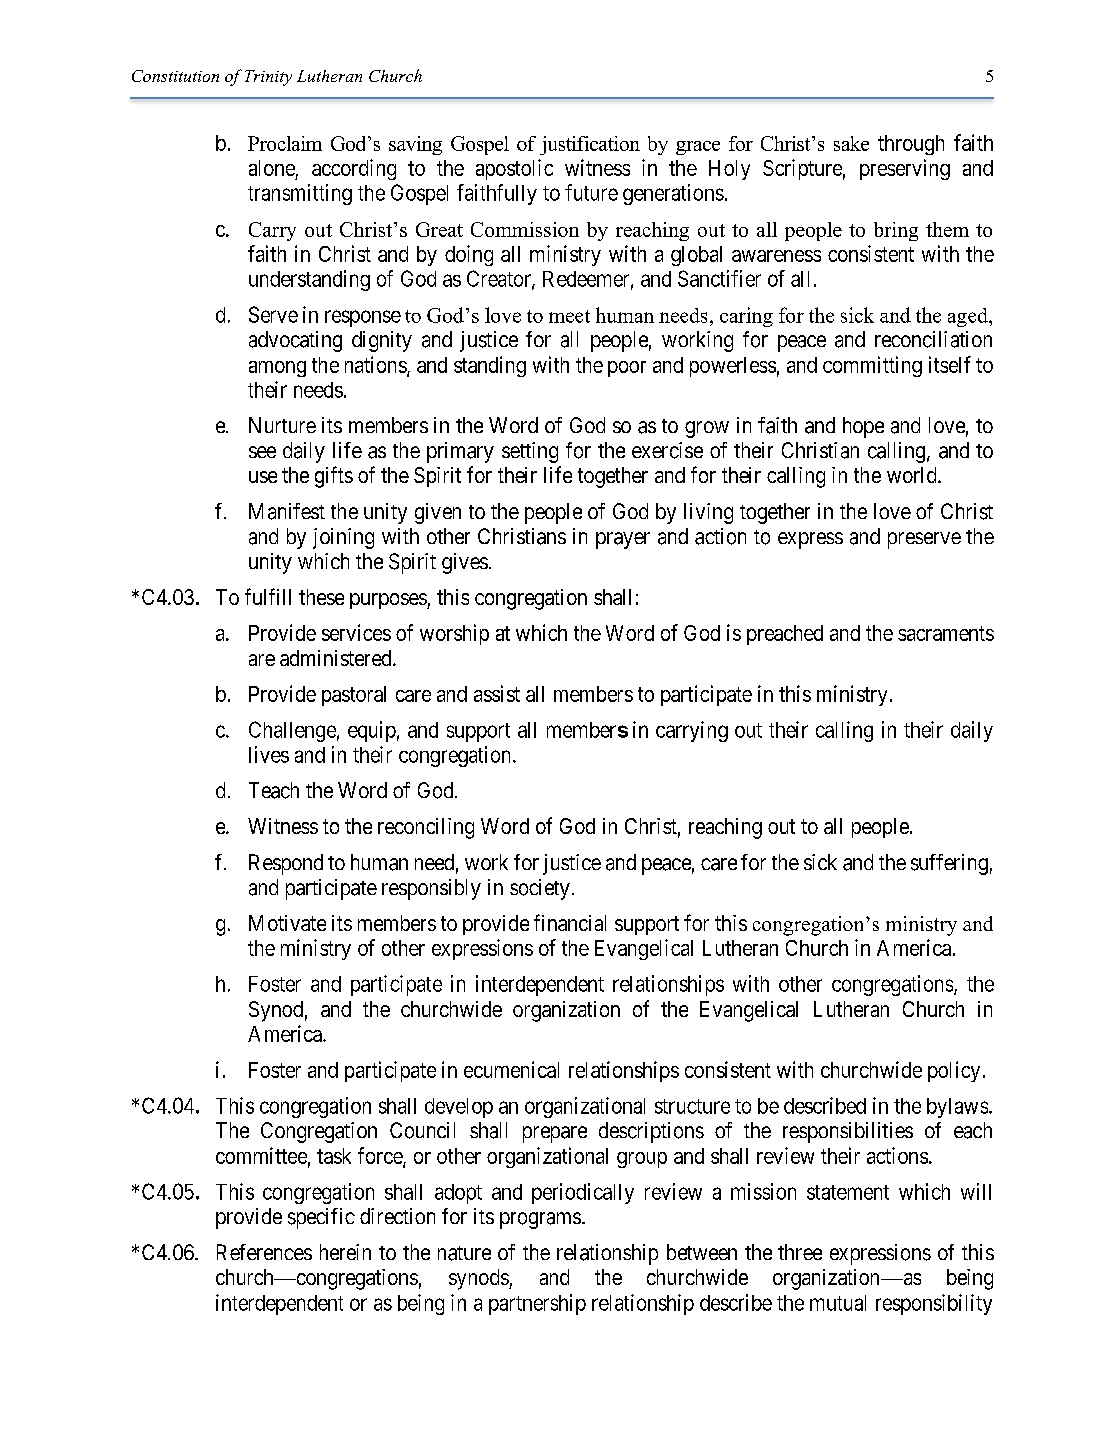  I want to click on Proclaim, so click(285, 143).
